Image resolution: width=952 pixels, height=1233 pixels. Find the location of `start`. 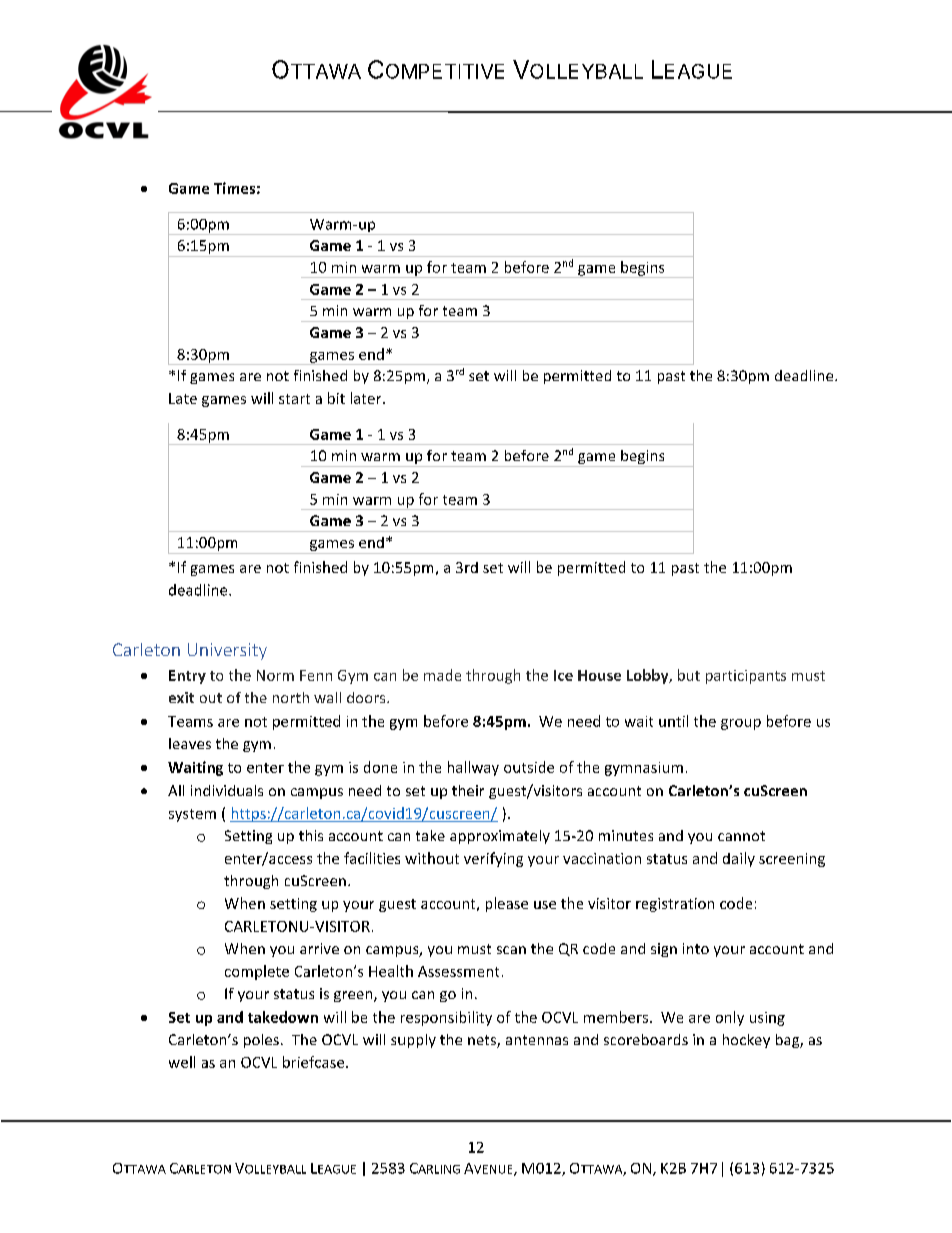

start is located at coordinates (294, 399).
